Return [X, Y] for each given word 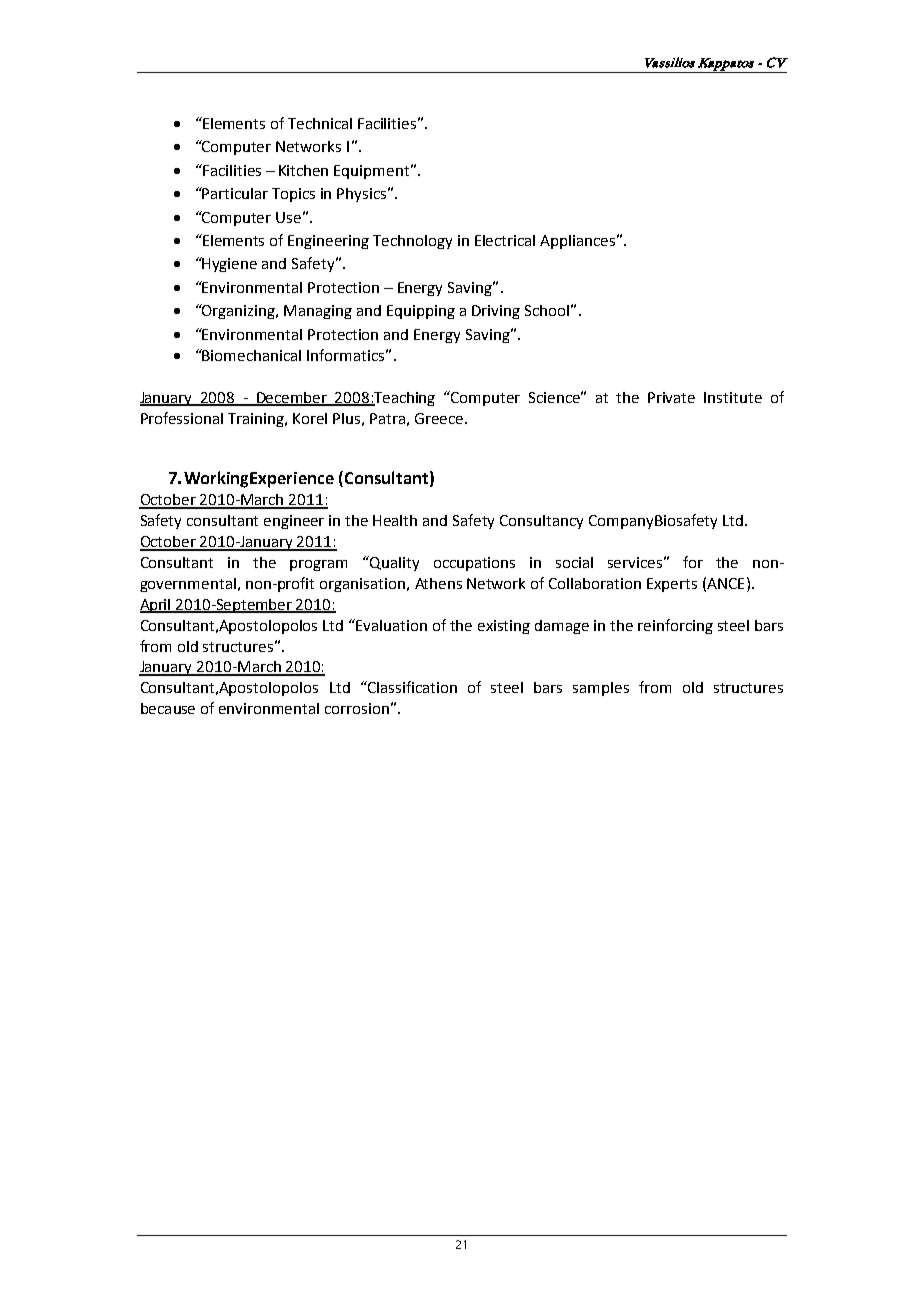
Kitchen [303, 170]
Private [671, 397]
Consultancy [541, 522]
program [318, 565]
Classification [411, 687]
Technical [320, 123]
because [168, 708]
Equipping [421, 312]
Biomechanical [251, 355]
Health [395, 520]
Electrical [505, 240]
